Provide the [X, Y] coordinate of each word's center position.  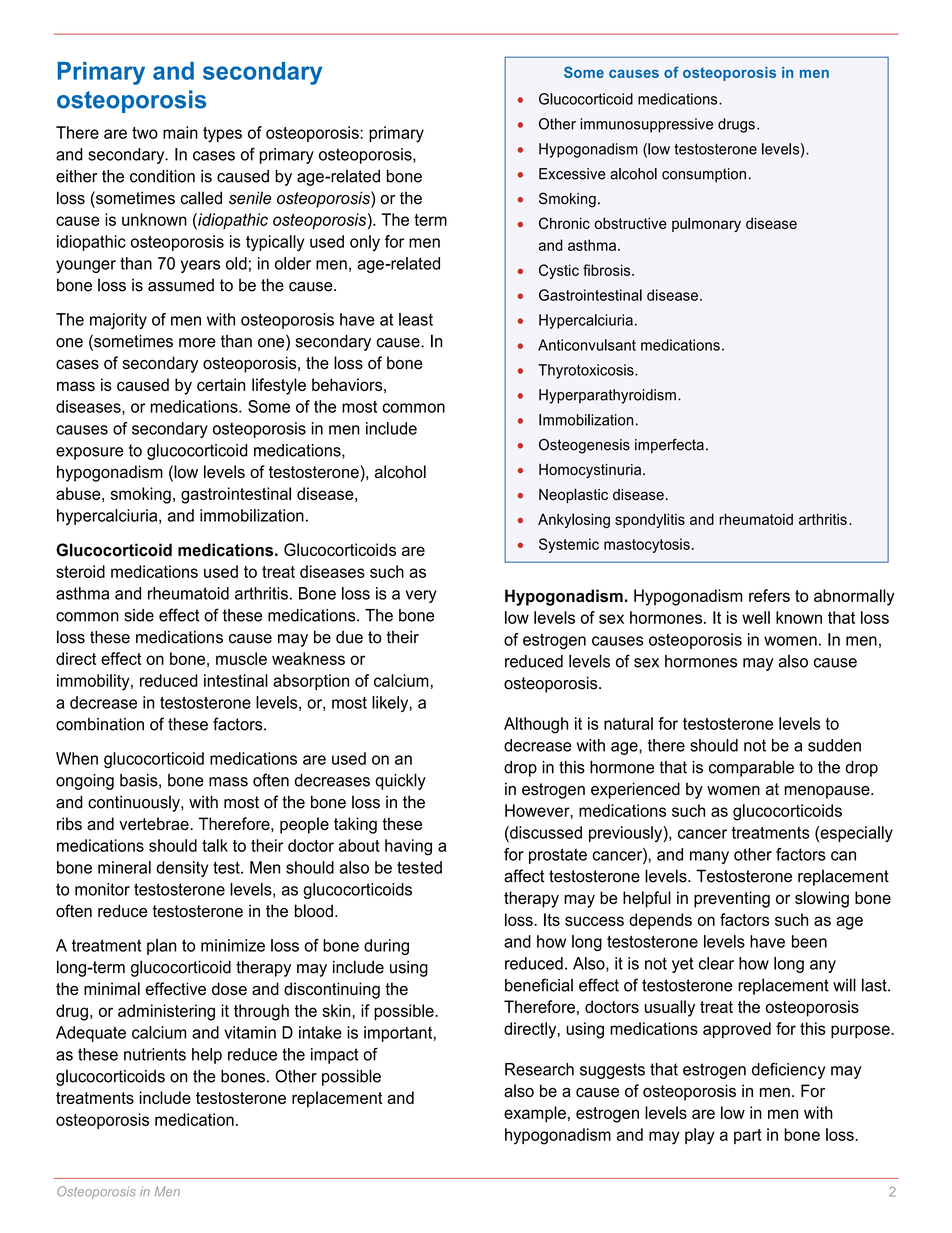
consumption [704, 175]
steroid [80, 571]
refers [769, 595]
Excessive [572, 174]
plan [161, 947]
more [197, 343]
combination [100, 724]
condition [162, 176]
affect [524, 876]
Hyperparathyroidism [607, 396]
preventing [732, 899]
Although [536, 725]
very [421, 596]
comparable [751, 768]
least [416, 319]
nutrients [155, 1054]
